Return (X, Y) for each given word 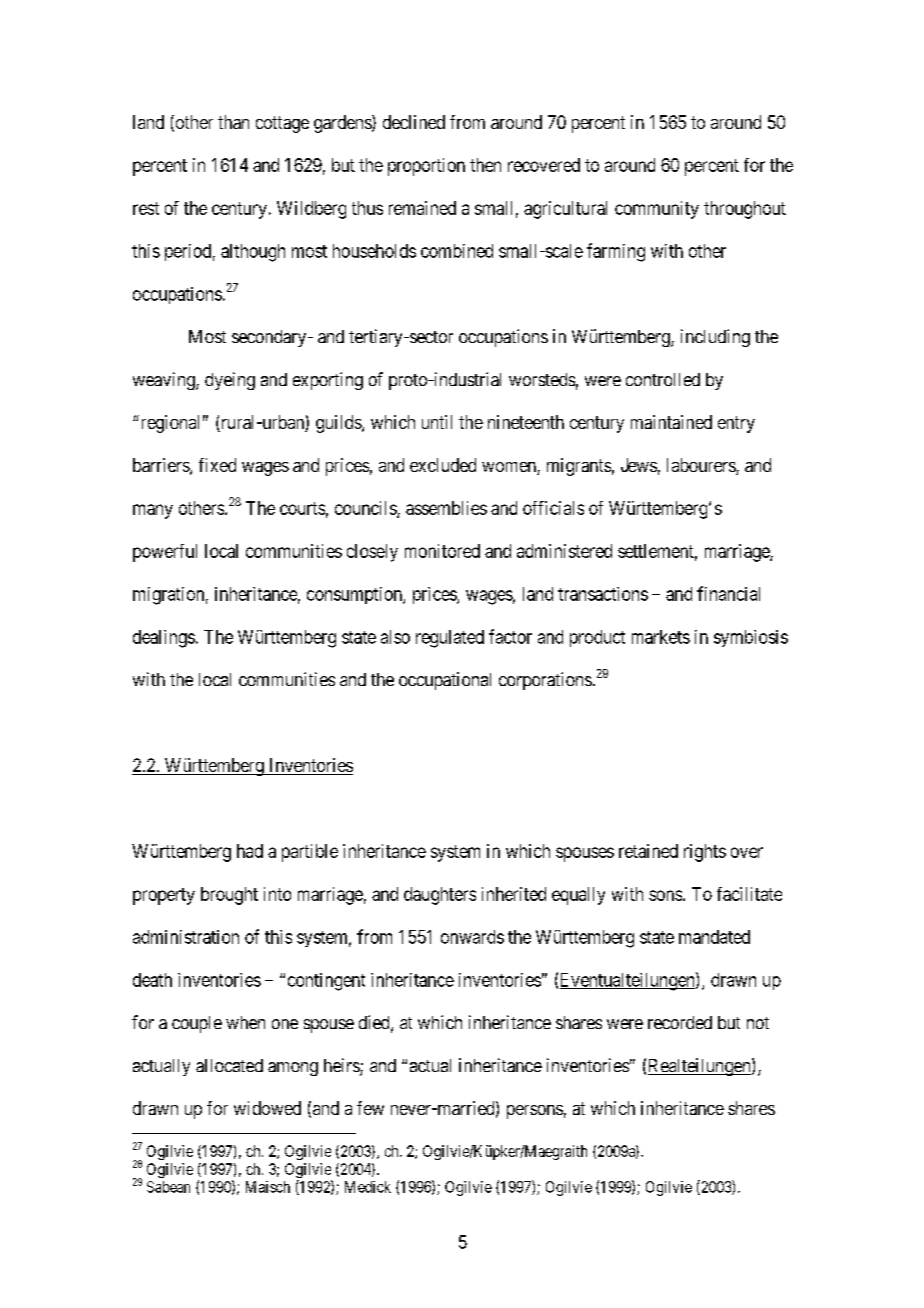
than (233, 122)
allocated (229, 1065)
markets (661, 637)
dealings (164, 639)
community (657, 210)
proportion (426, 167)
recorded (680, 1022)
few (370, 1108)
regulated (450, 639)
